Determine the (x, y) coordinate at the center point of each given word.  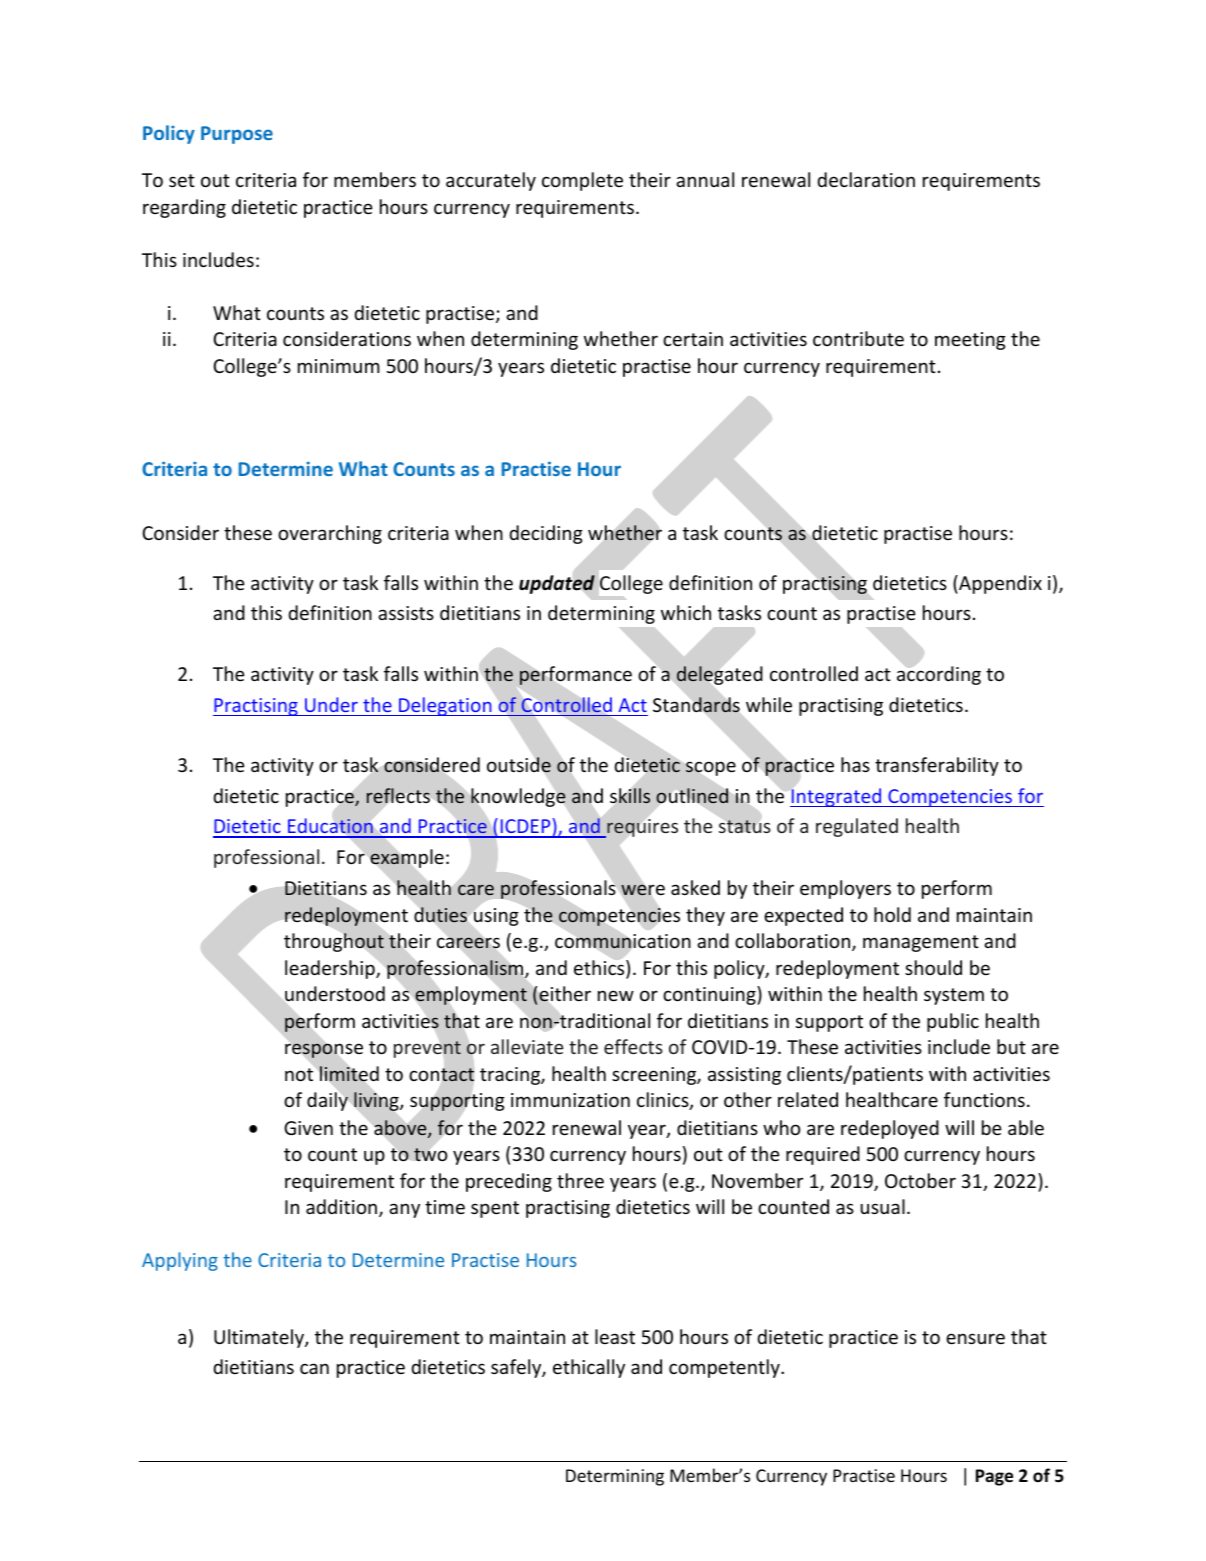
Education (330, 827)
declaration (866, 179)
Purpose (237, 135)
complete (582, 181)
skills (630, 795)
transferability (937, 766)
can (314, 1368)
